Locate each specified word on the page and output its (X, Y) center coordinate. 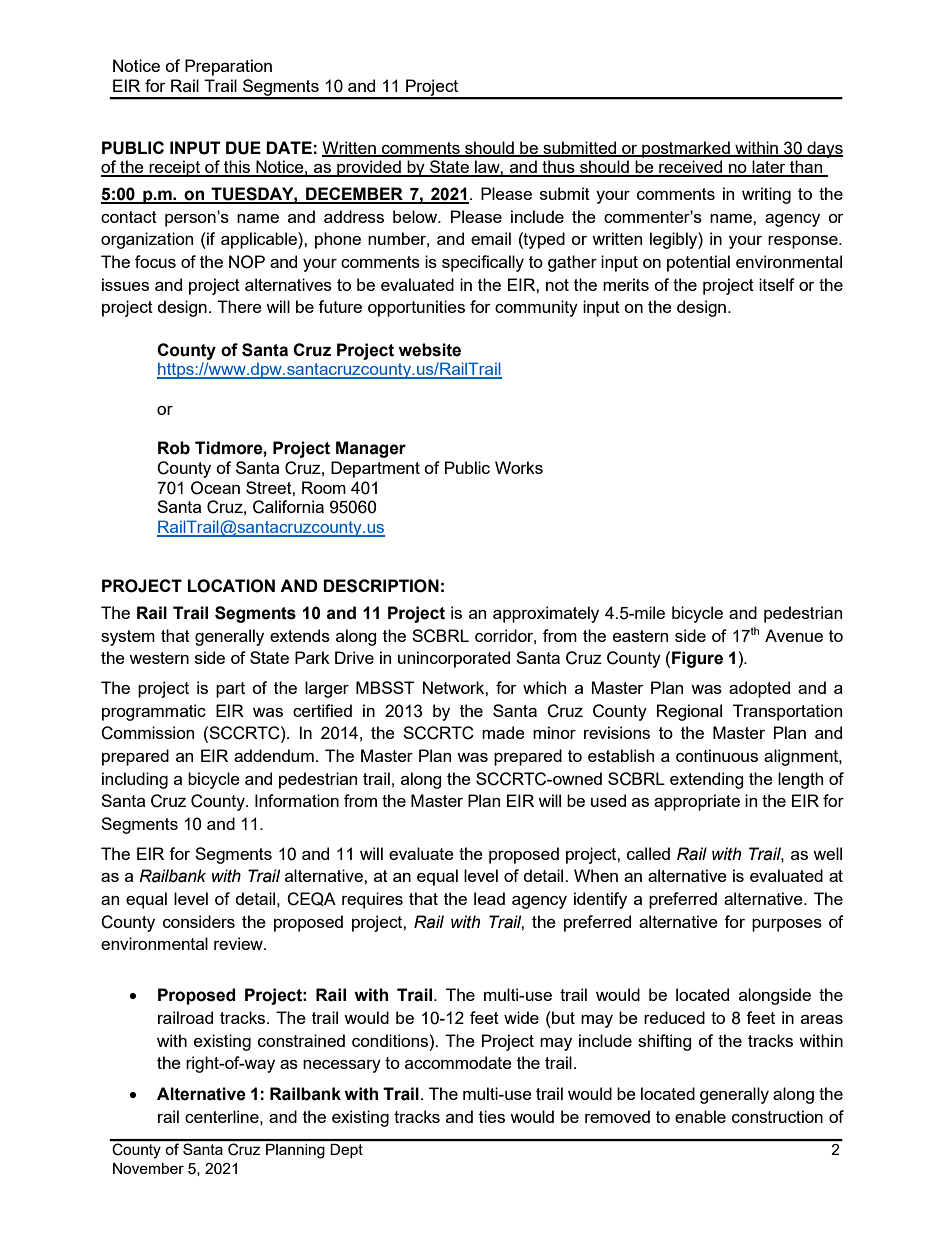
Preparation (228, 67)
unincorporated (454, 659)
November (148, 1168)
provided (369, 168)
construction (777, 1116)
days (824, 149)
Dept (347, 1151)
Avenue (794, 635)
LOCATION (231, 586)
